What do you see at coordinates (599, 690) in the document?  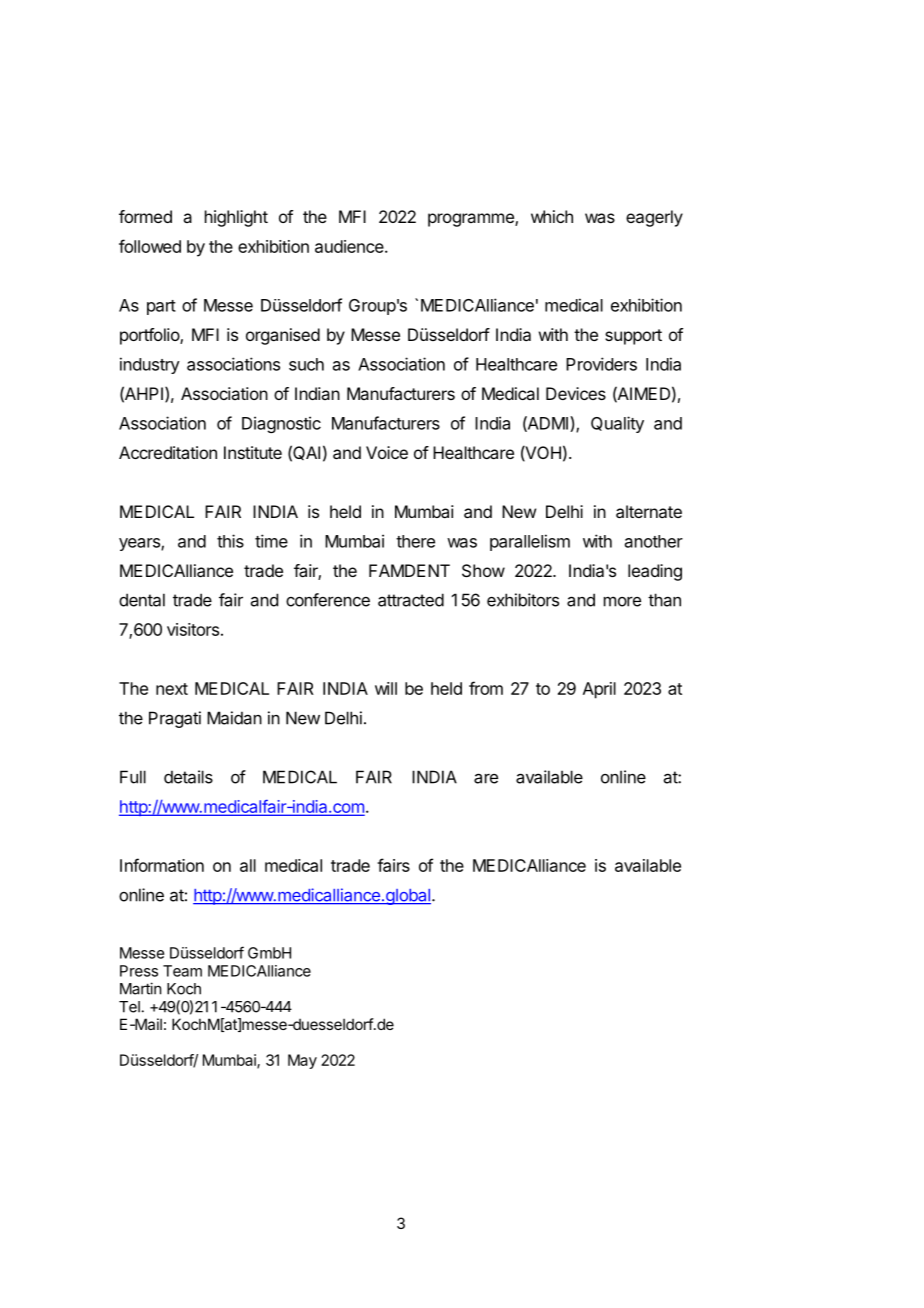 I see `April` at bounding box center [599, 690].
